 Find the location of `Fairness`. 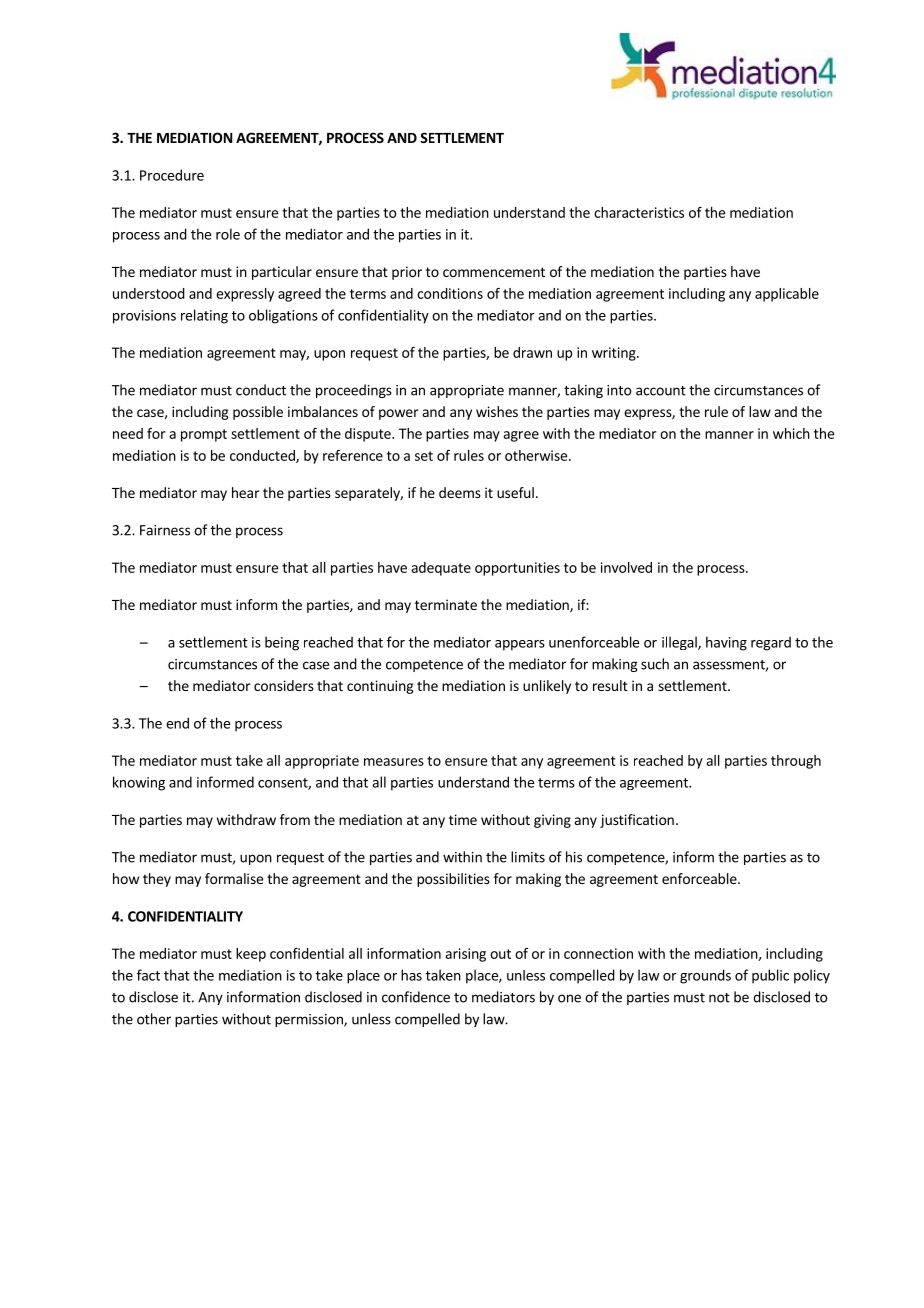

Fairness is located at coordinates (165, 530).
